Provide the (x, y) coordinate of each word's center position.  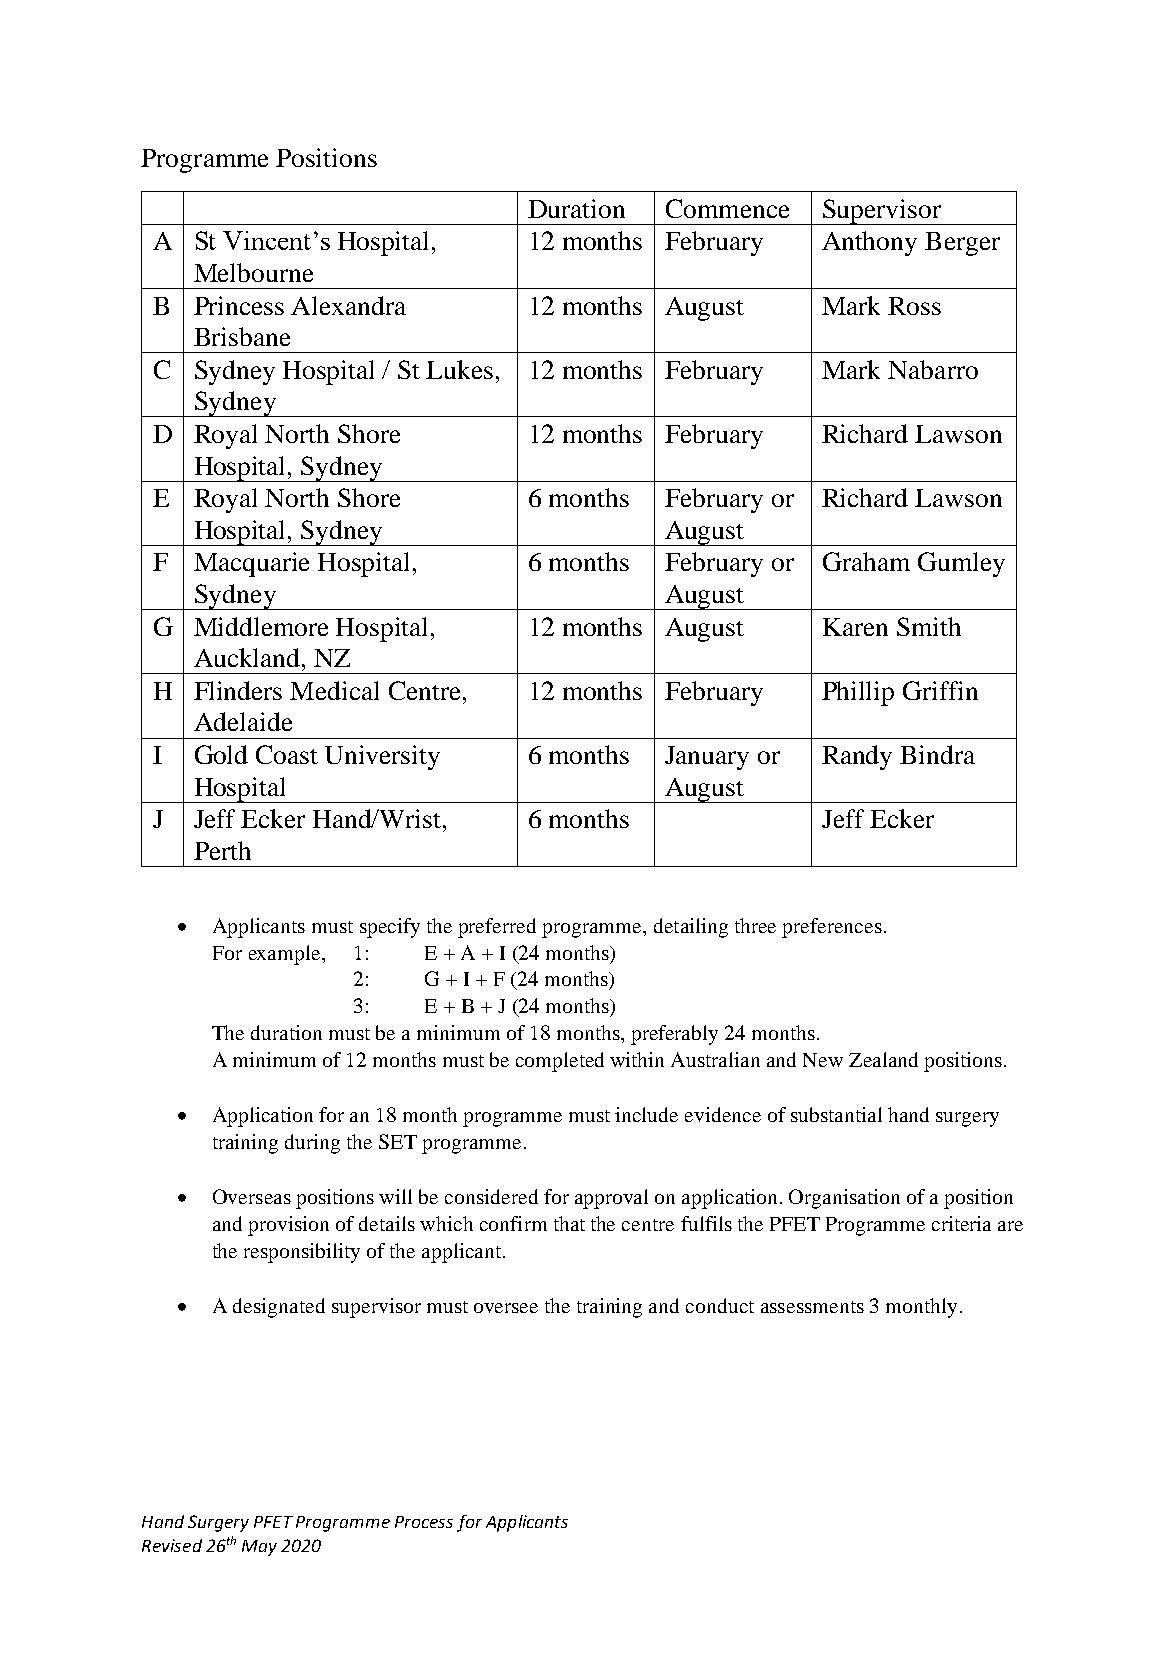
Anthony (869, 243)
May (259, 1548)
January (707, 758)
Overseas (252, 1196)
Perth (222, 850)
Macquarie (251, 564)
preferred (497, 928)
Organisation (844, 1199)
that (569, 1223)
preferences (832, 928)
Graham (866, 561)
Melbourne (253, 272)
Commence (727, 208)
